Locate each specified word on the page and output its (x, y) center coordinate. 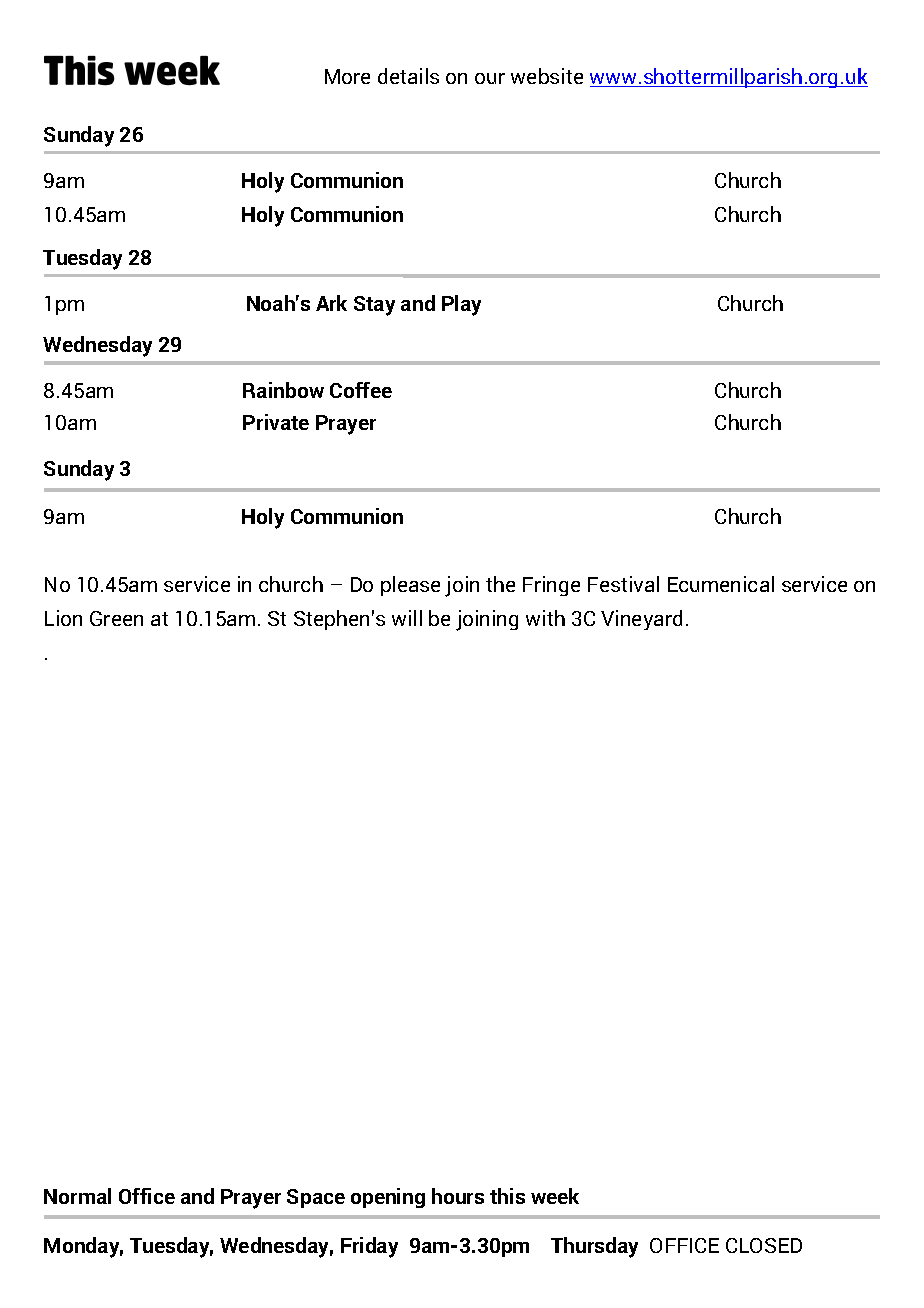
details (408, 76)
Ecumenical (721, 584)
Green (116, 618)
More (347, 76)
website (547, 76)
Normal (77, 1196)
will (407, 618)
